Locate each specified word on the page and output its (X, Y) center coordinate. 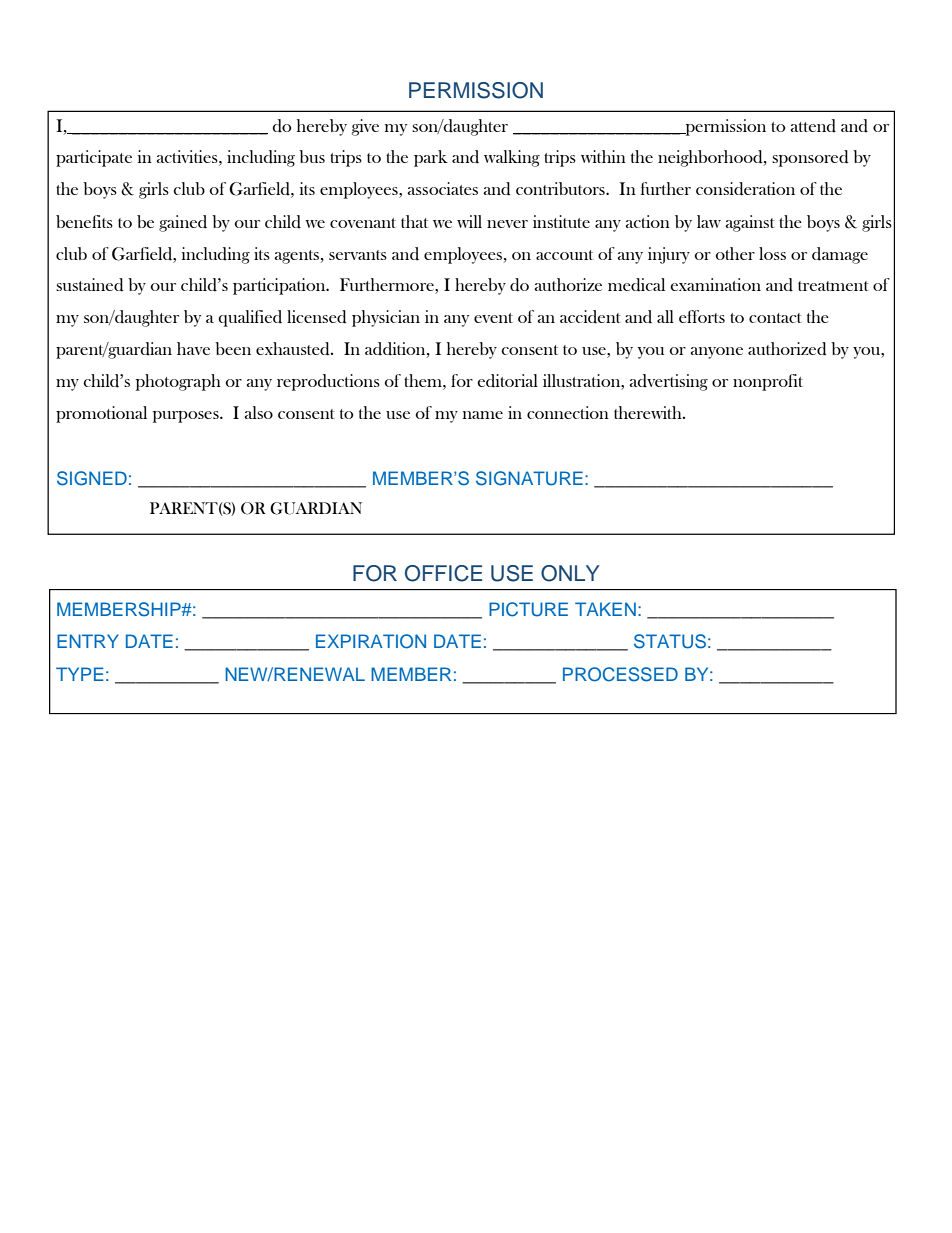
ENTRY (88, 641)
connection (568, 412)
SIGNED (92, 478)
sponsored (810, 158)
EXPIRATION (371, 641)
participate (94, 158)
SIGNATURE (529, 478)
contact (775, 318)
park (431, 158)
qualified (250, 318)
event (493, 318)
